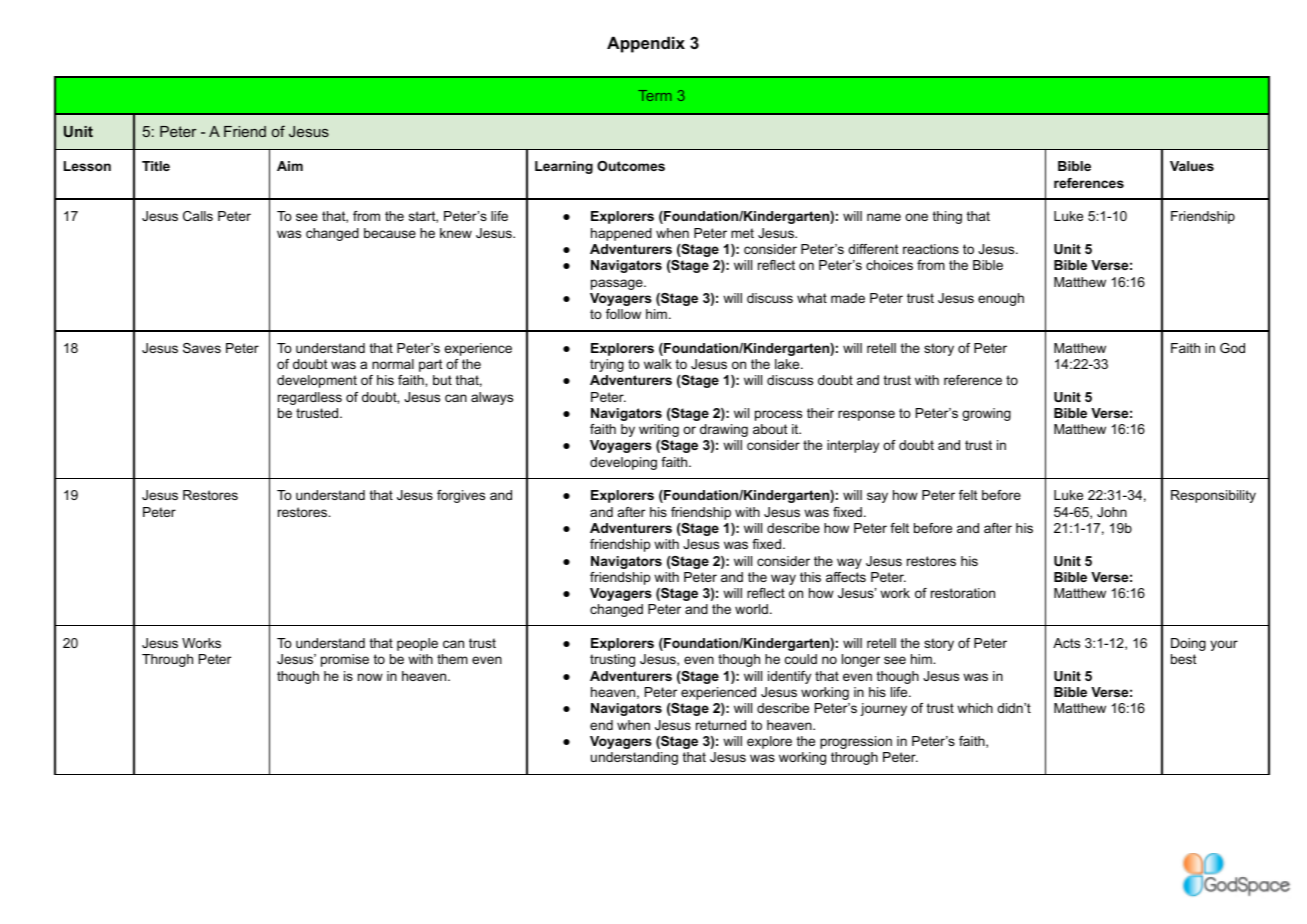  Describe the element at coordinates (310, 398) in the page. I see `regardless` at that location.
